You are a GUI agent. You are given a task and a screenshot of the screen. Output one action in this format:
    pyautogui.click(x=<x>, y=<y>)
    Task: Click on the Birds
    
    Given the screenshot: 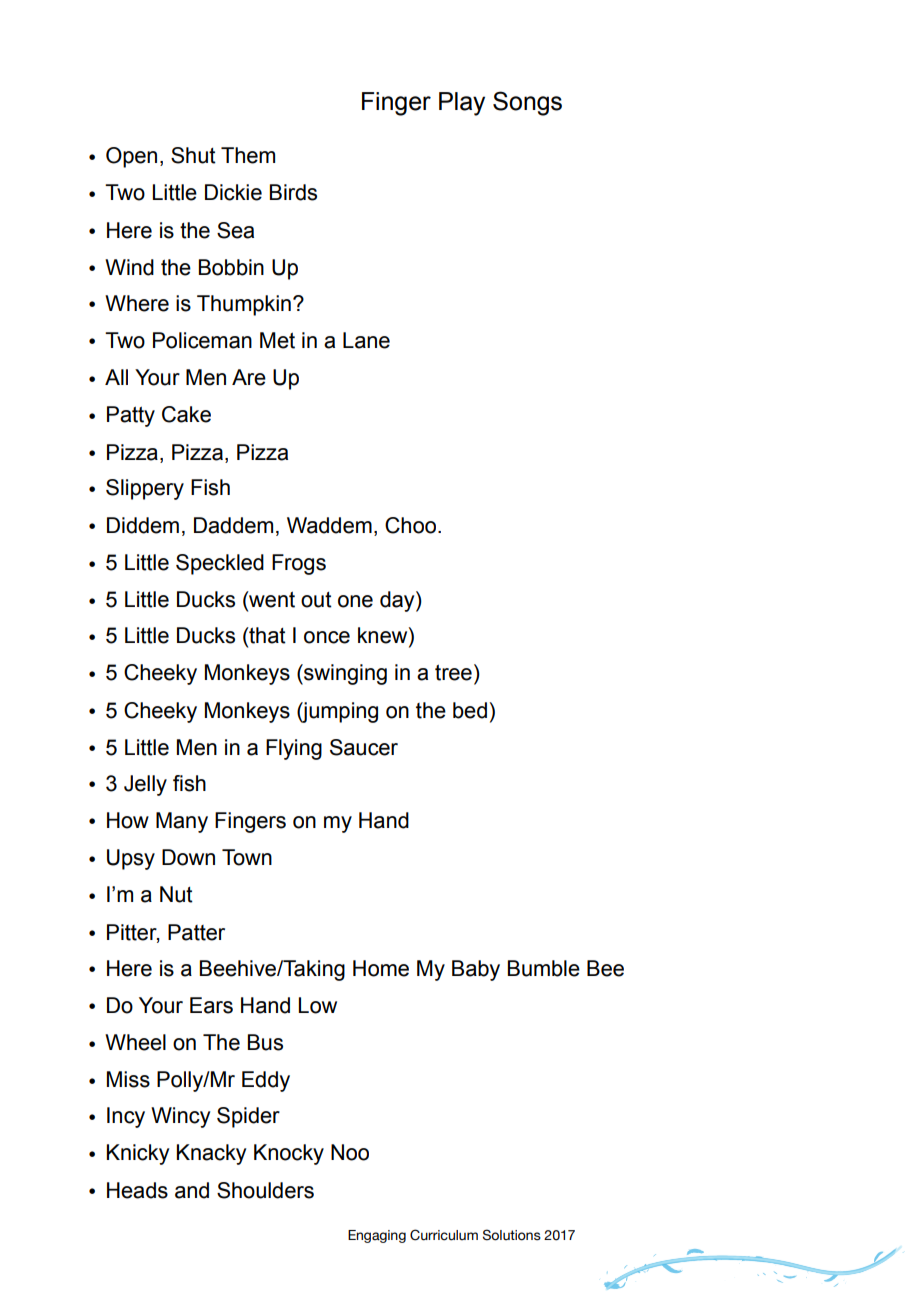 What is the action you would take?
    pyautogui.click(x=293, y=192)
